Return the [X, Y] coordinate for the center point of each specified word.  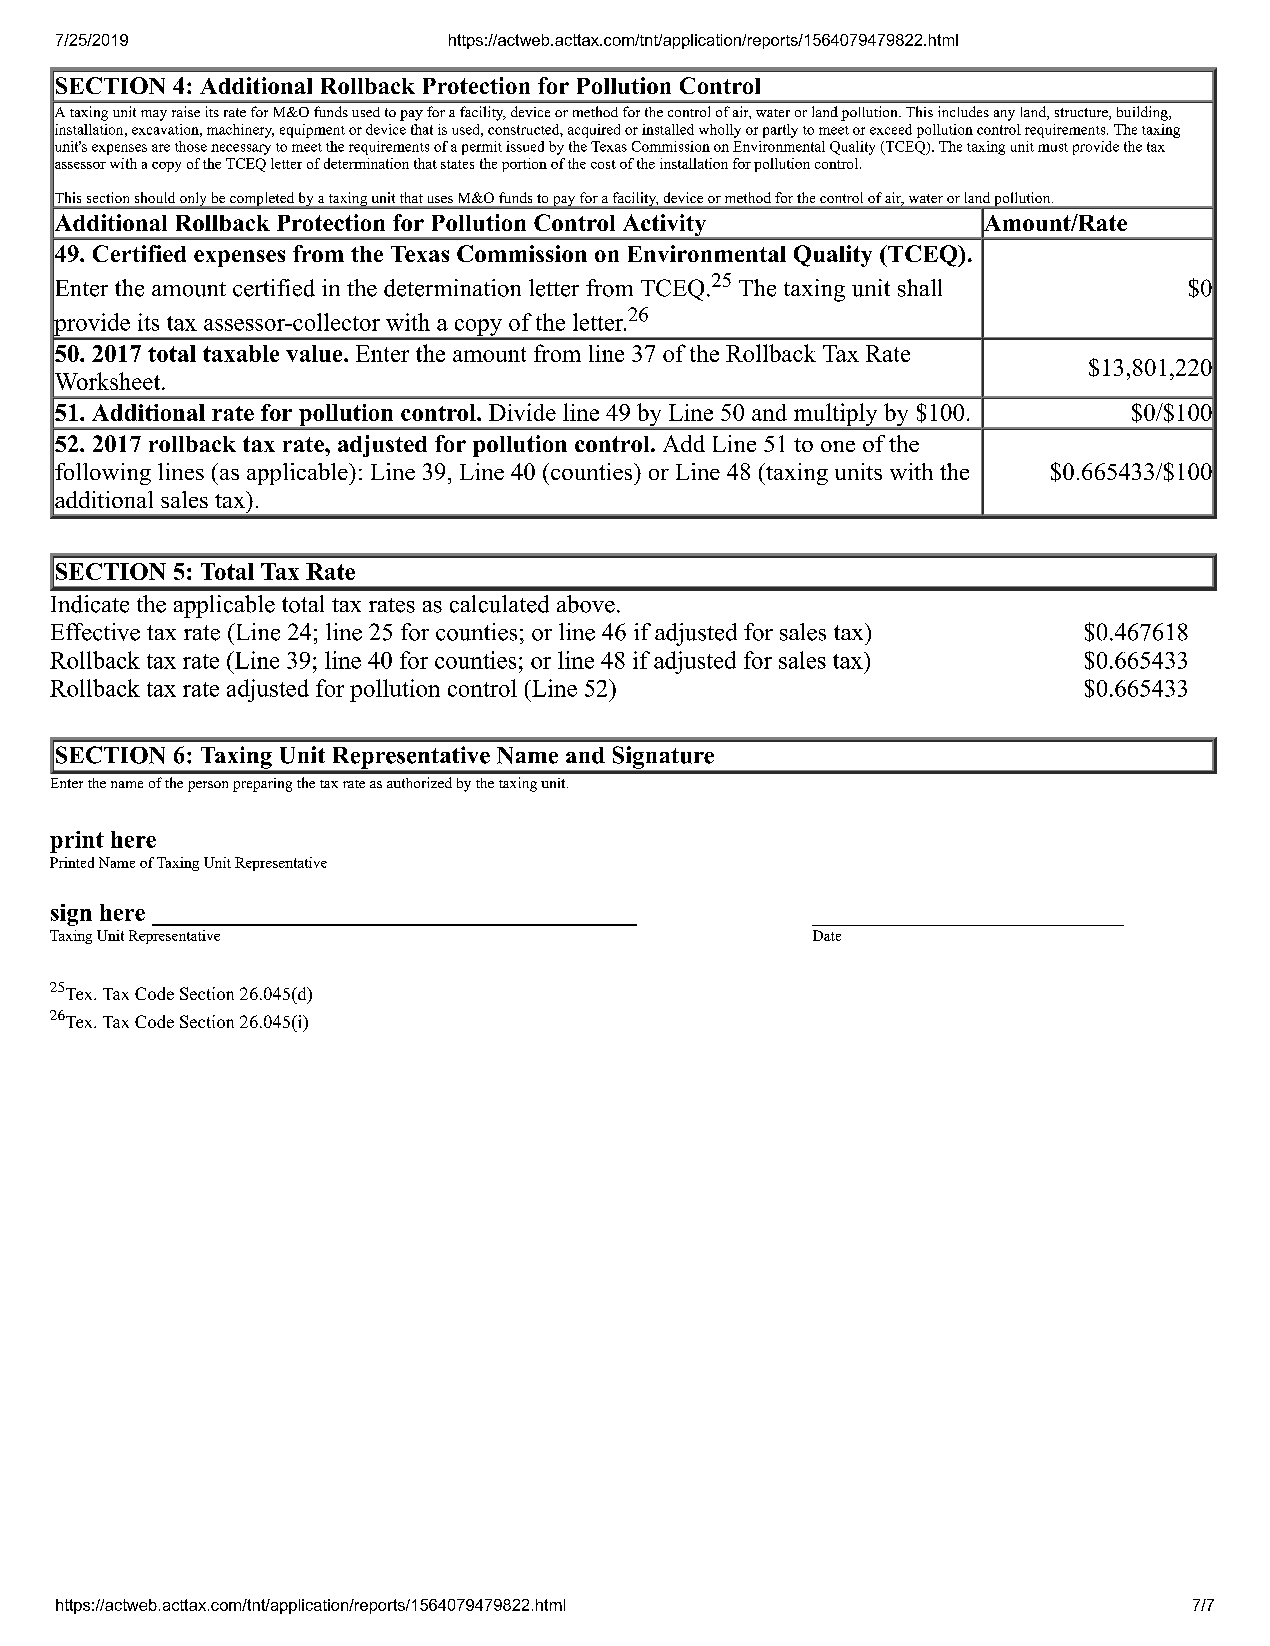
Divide [522, 412]
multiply [835, 416]
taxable [241, 353]
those [191, 146]
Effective [95, 632]
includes [963, 111]
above [586, 604]
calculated [499, 604]
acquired [594, 131]
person [208, 786]
